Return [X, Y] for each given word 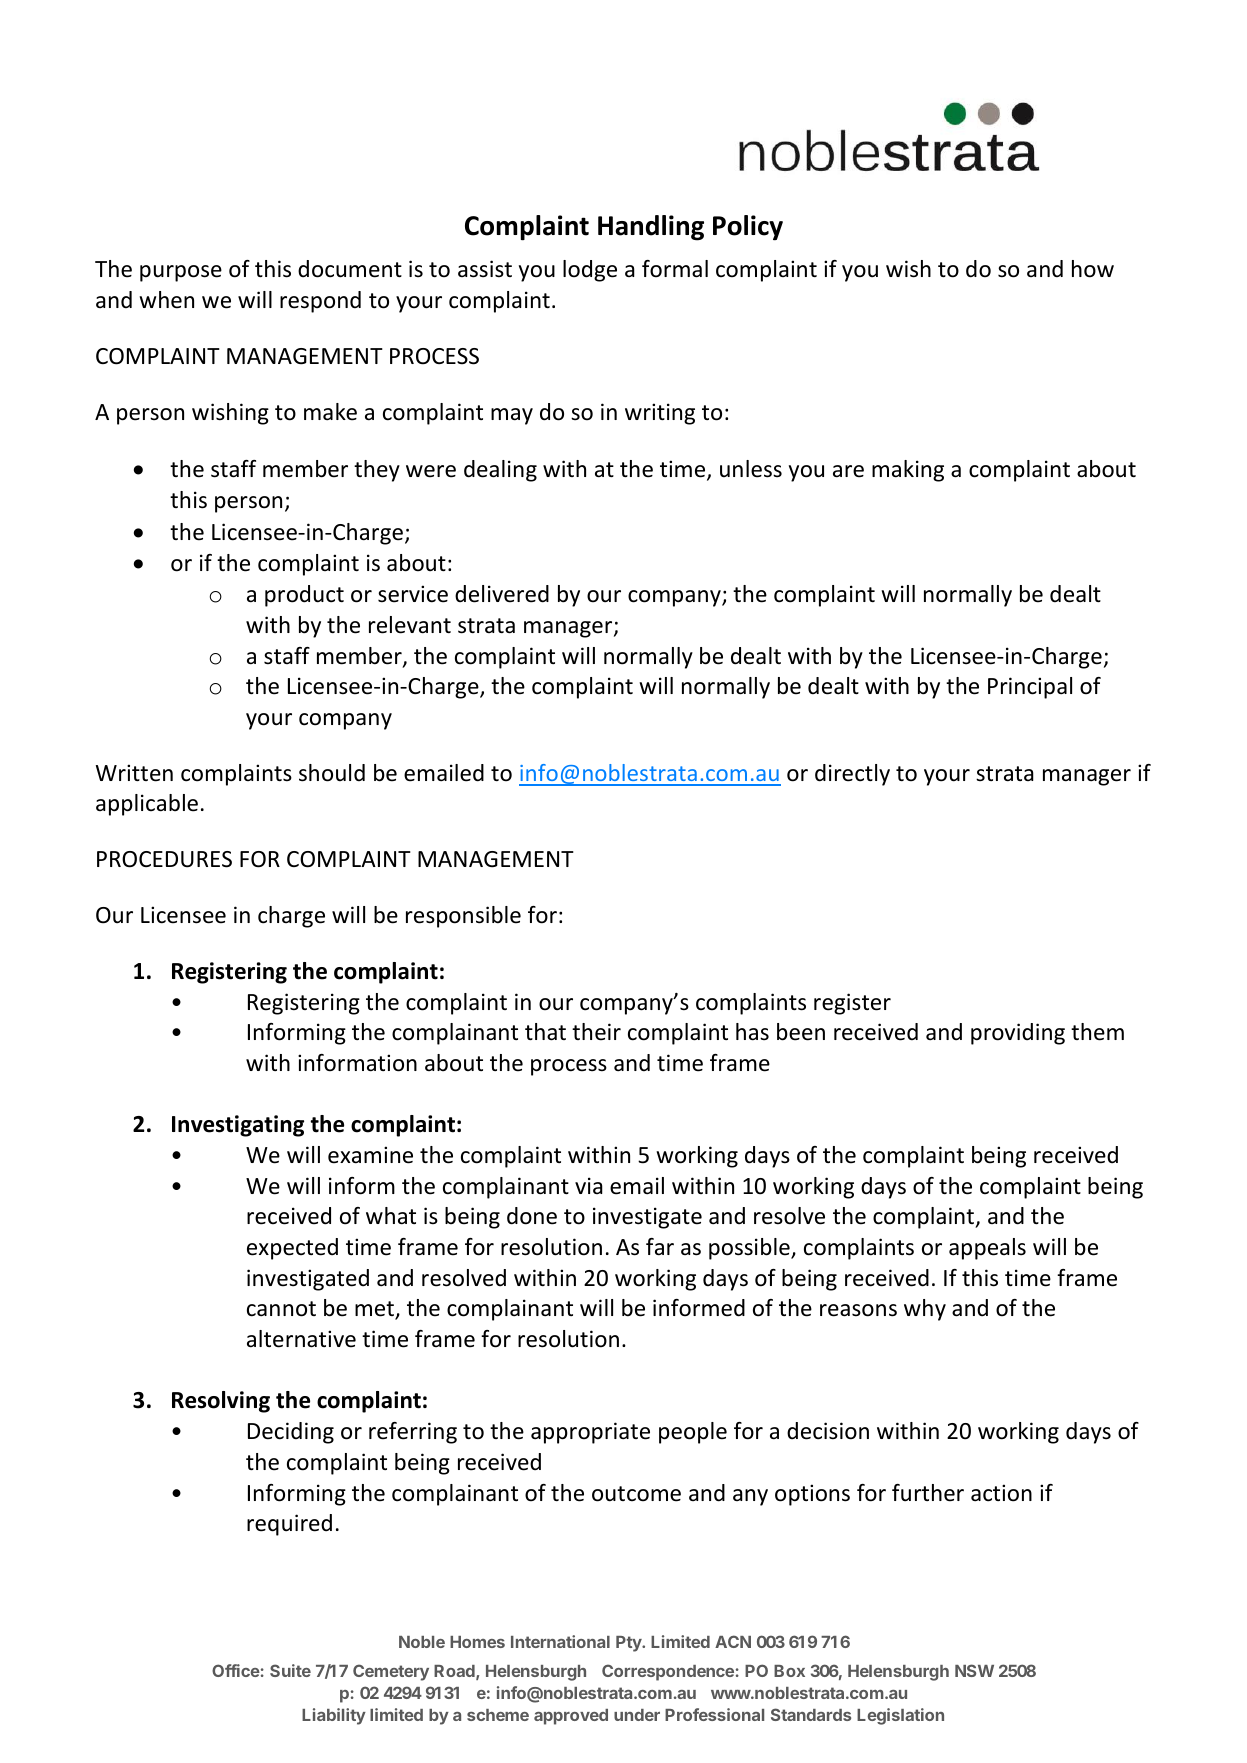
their [596, 1032]
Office [236, 1670]
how [1093, 269]
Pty [630, 1644]
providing [1018, 1034]
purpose [181, 273]
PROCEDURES [164, 859]
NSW [974, 1670]
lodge [590, 271]
